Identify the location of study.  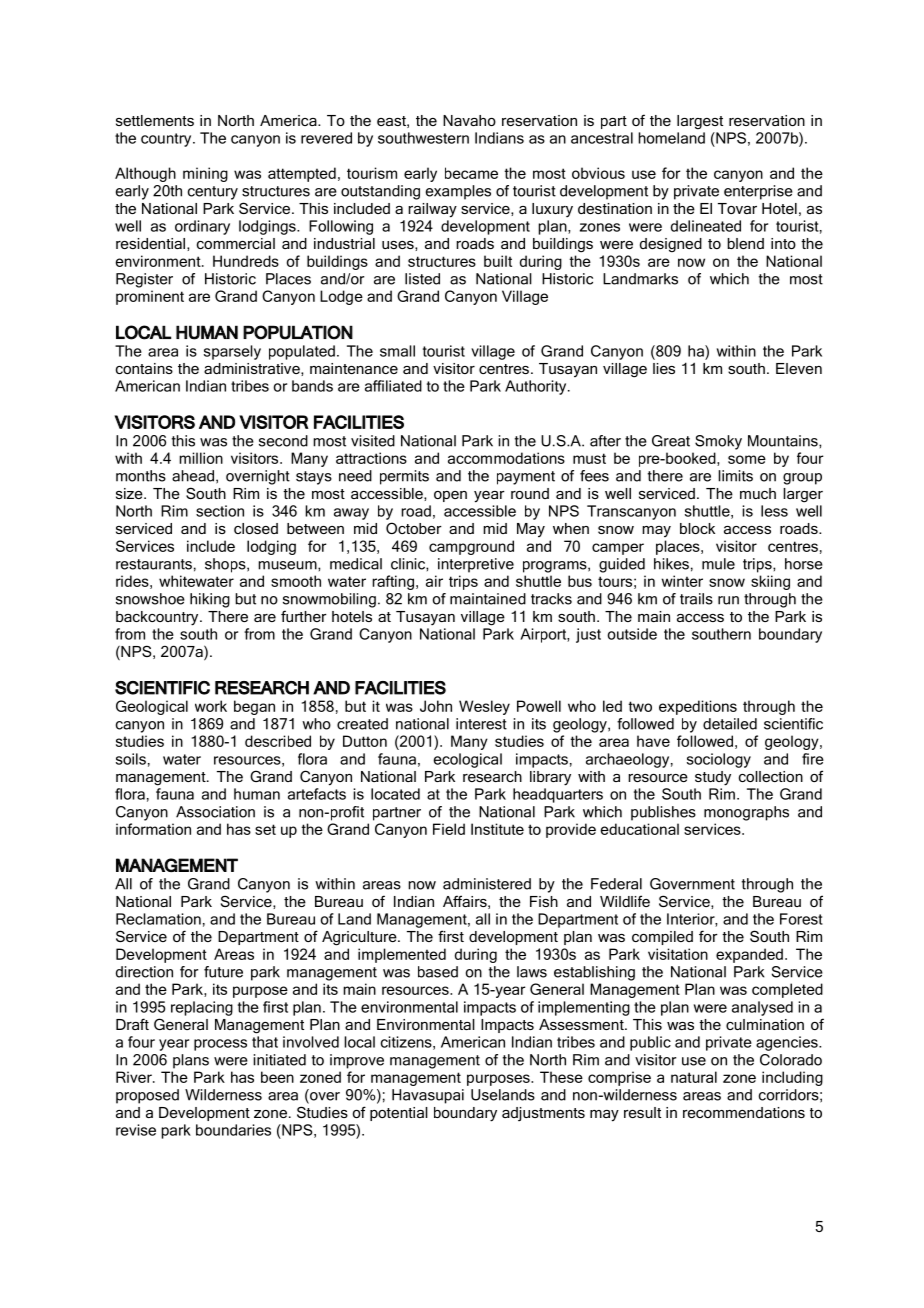
(713, 778).
